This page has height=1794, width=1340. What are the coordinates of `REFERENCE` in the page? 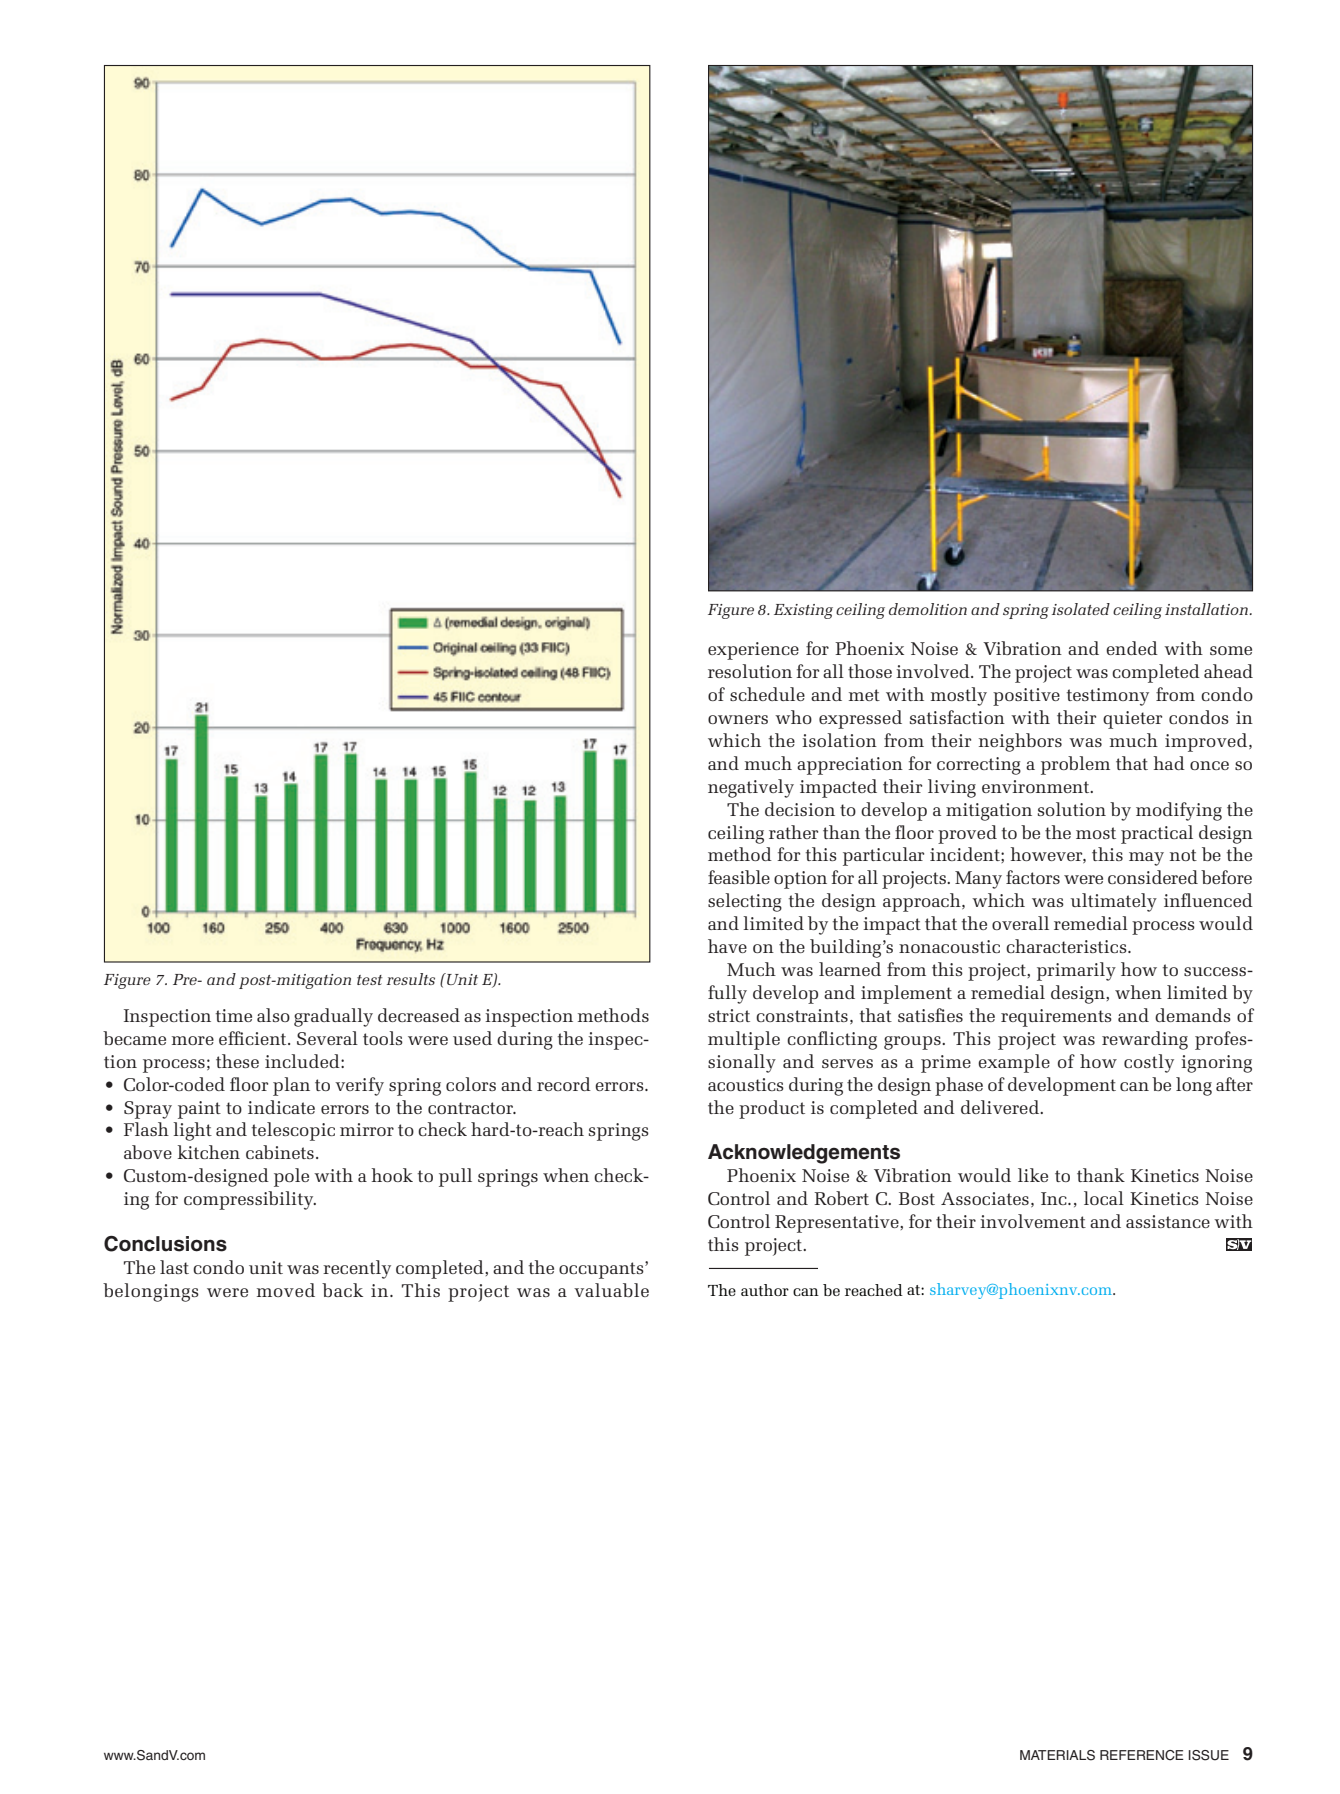 It's located at (1142, 1755).
